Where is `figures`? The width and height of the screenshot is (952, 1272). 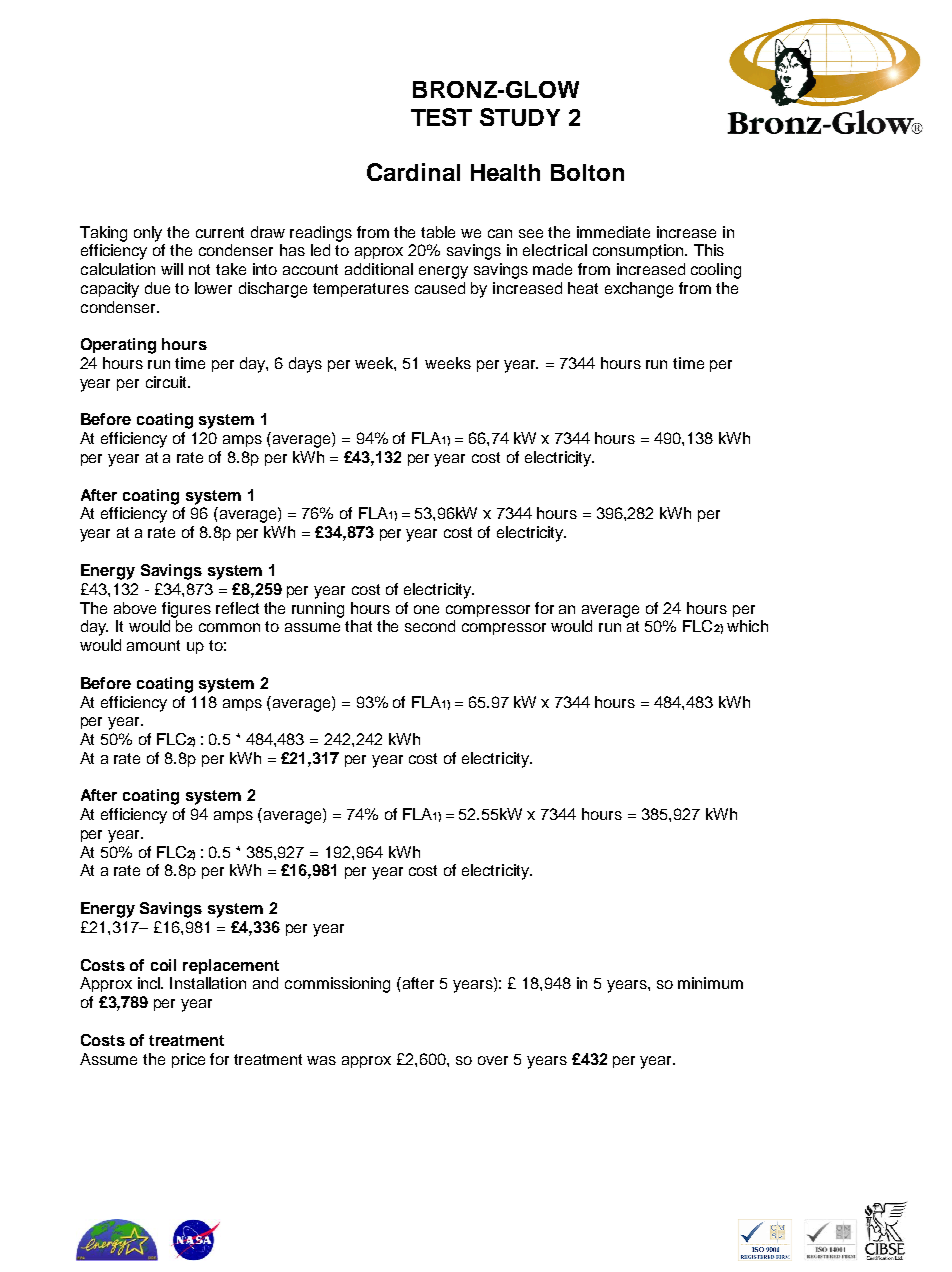 figures is located at coordinates (186, 610).
